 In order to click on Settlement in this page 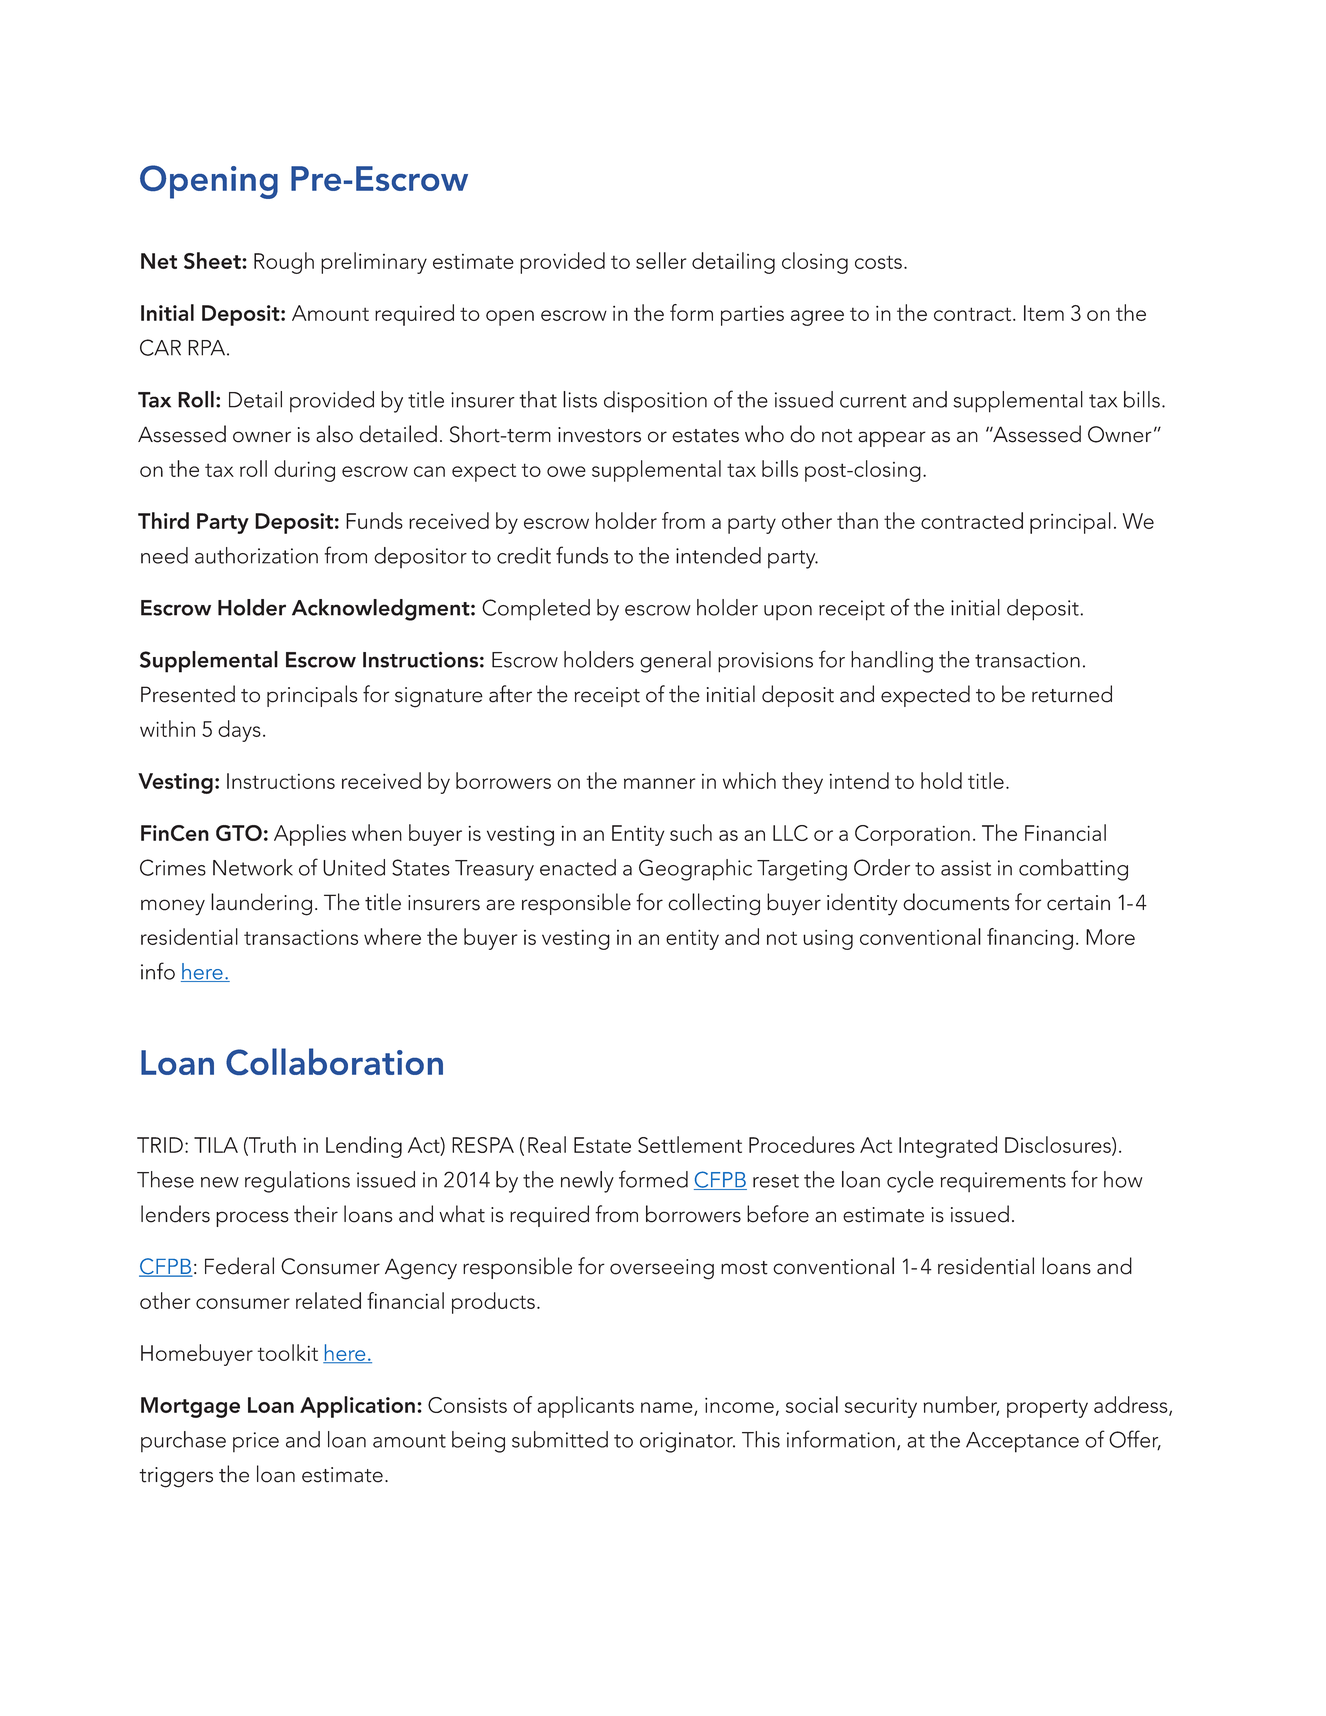, I will do `click(690, 1144)`.
